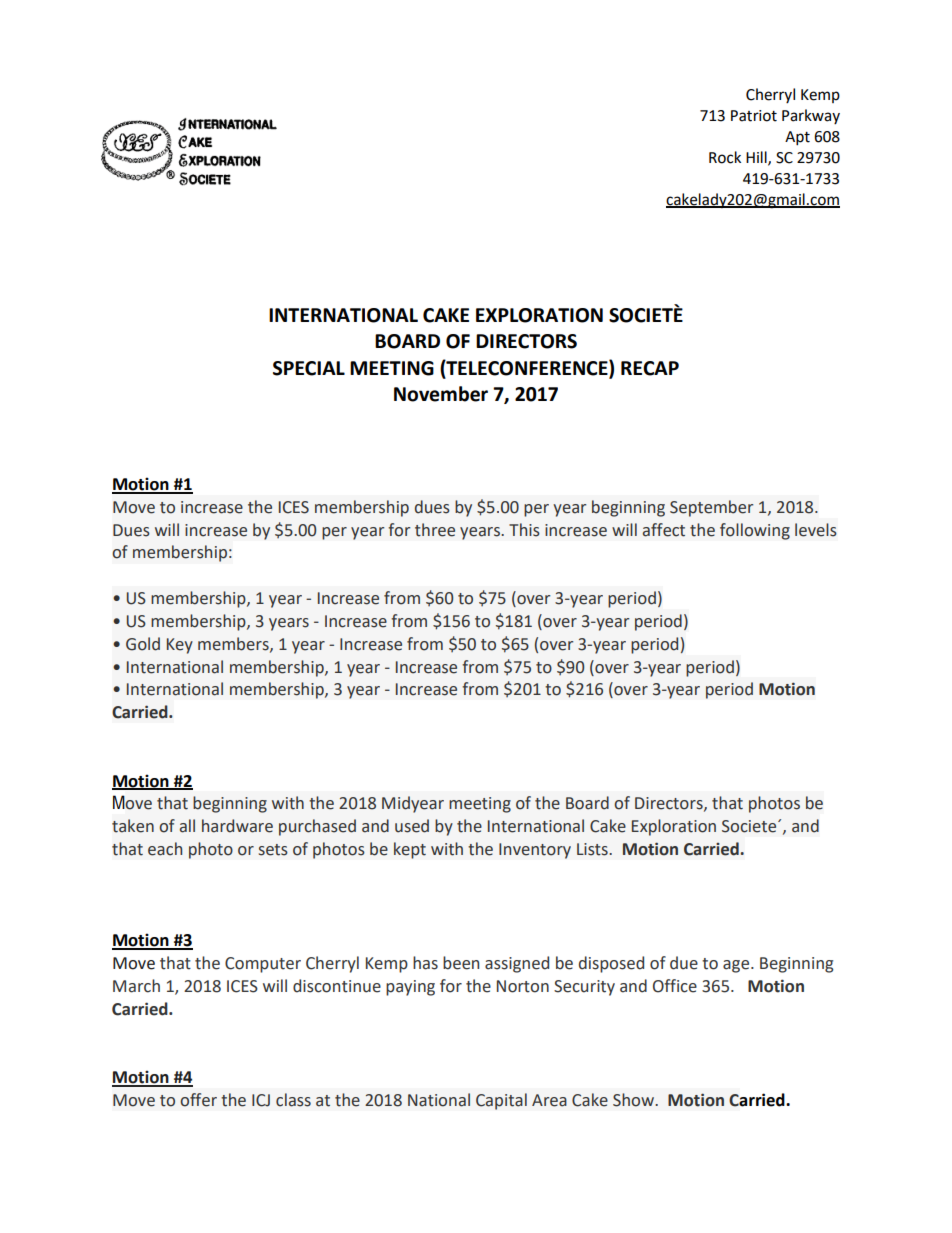  Describe the element at coordinates (180, 646) in the image. I see `Key` at that location.
